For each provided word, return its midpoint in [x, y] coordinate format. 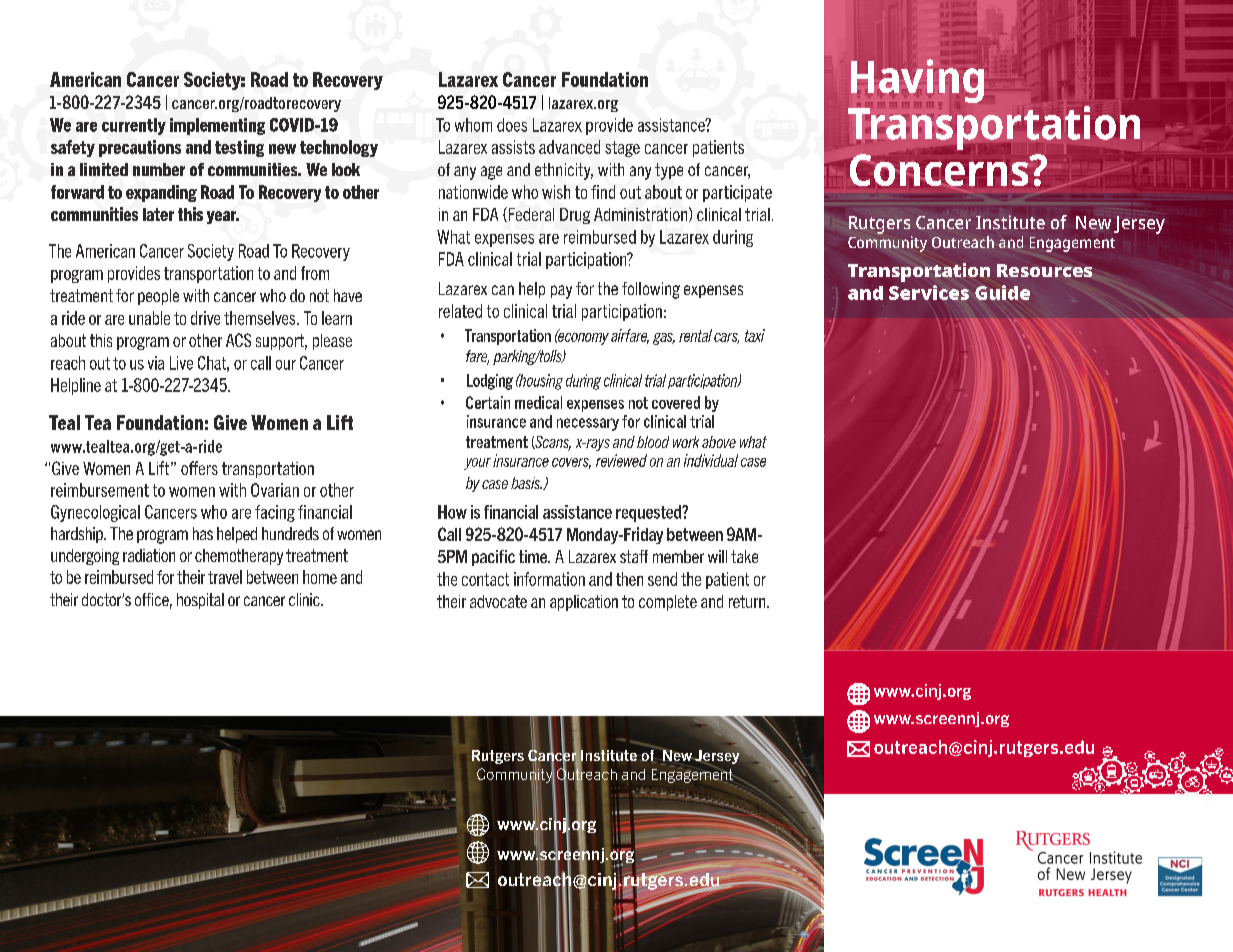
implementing [217, 126]
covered [676, 402]
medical [538, 402]
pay [561, 292]
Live [181, 363]
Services [929, 292]
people [158, 297]
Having [917, 81]
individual [711, 460]
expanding [161, 193]
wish [556, 192]
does [512, 125]
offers [199, 468]
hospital [200, 601]
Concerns [940, 170]
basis [526, 483]
